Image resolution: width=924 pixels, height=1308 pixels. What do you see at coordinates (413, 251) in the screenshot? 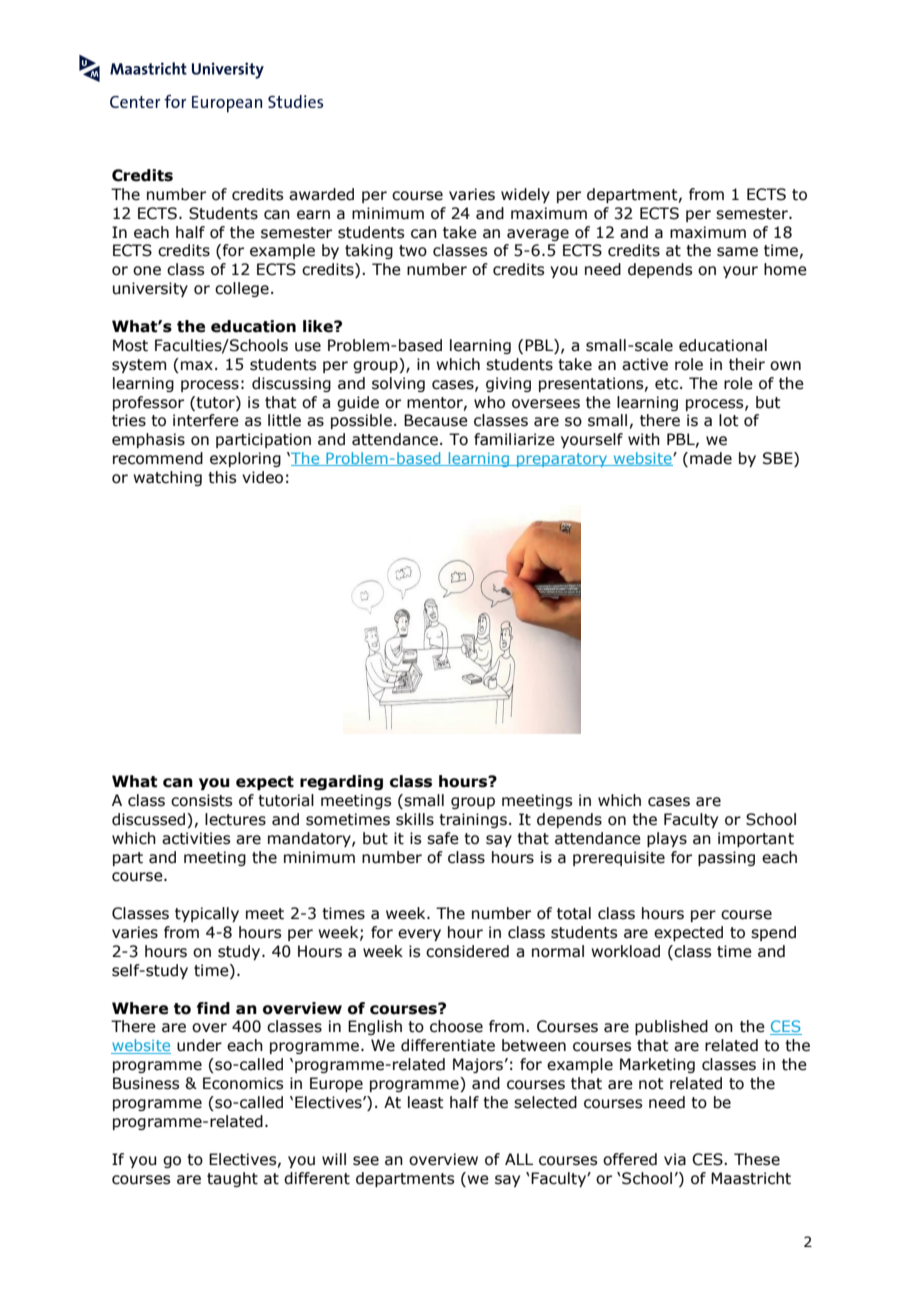
I see `two` at bounding box center [413, 251].
